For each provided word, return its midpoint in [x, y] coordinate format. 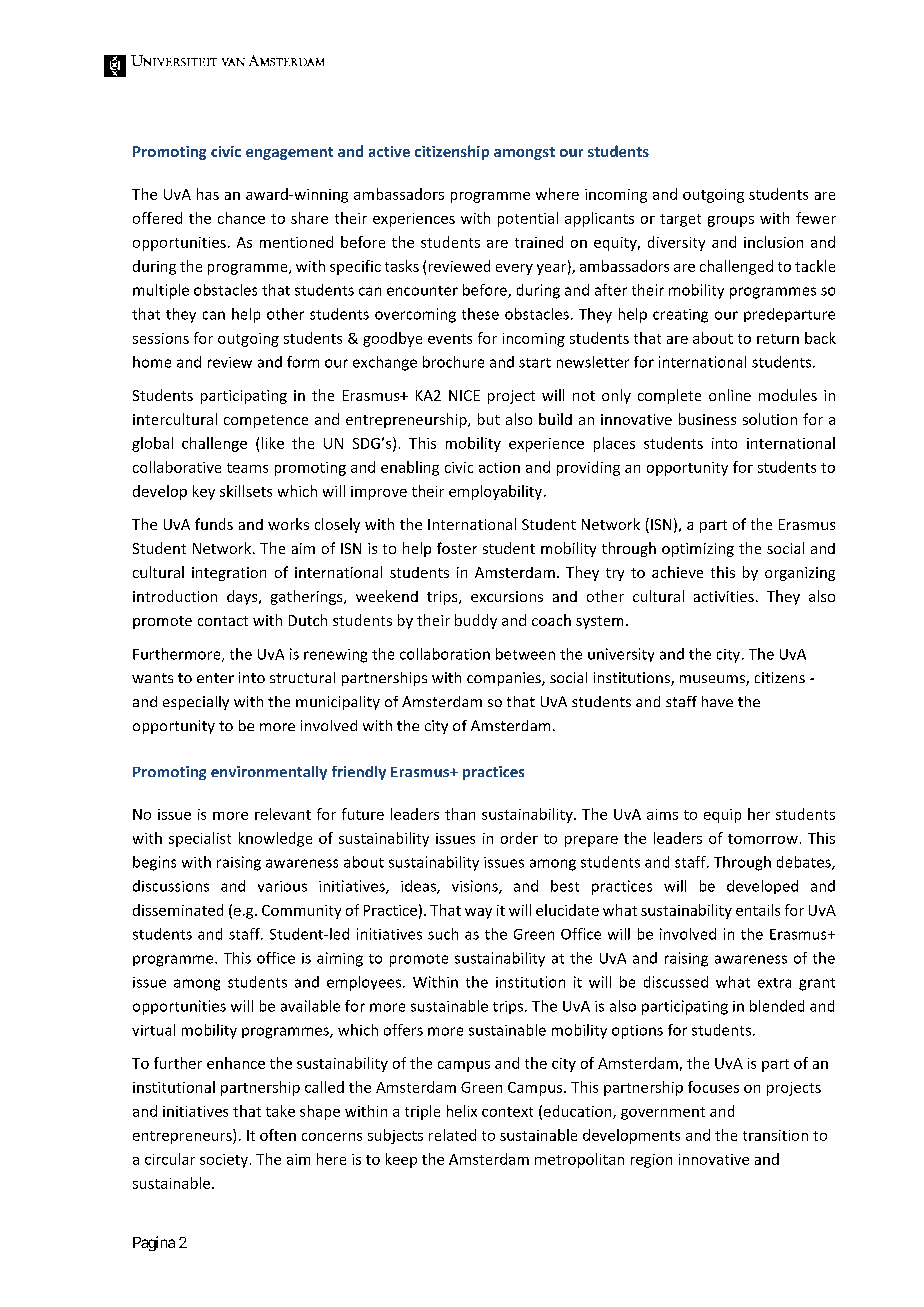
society [224, 1161]
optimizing [698, 550]
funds [214, 524]
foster [457, 548]
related [452, 1135]
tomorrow [763, 839]
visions [476, 887]
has [208, 194]
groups [731, 221]
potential [528, 219]
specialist [200, 839]
